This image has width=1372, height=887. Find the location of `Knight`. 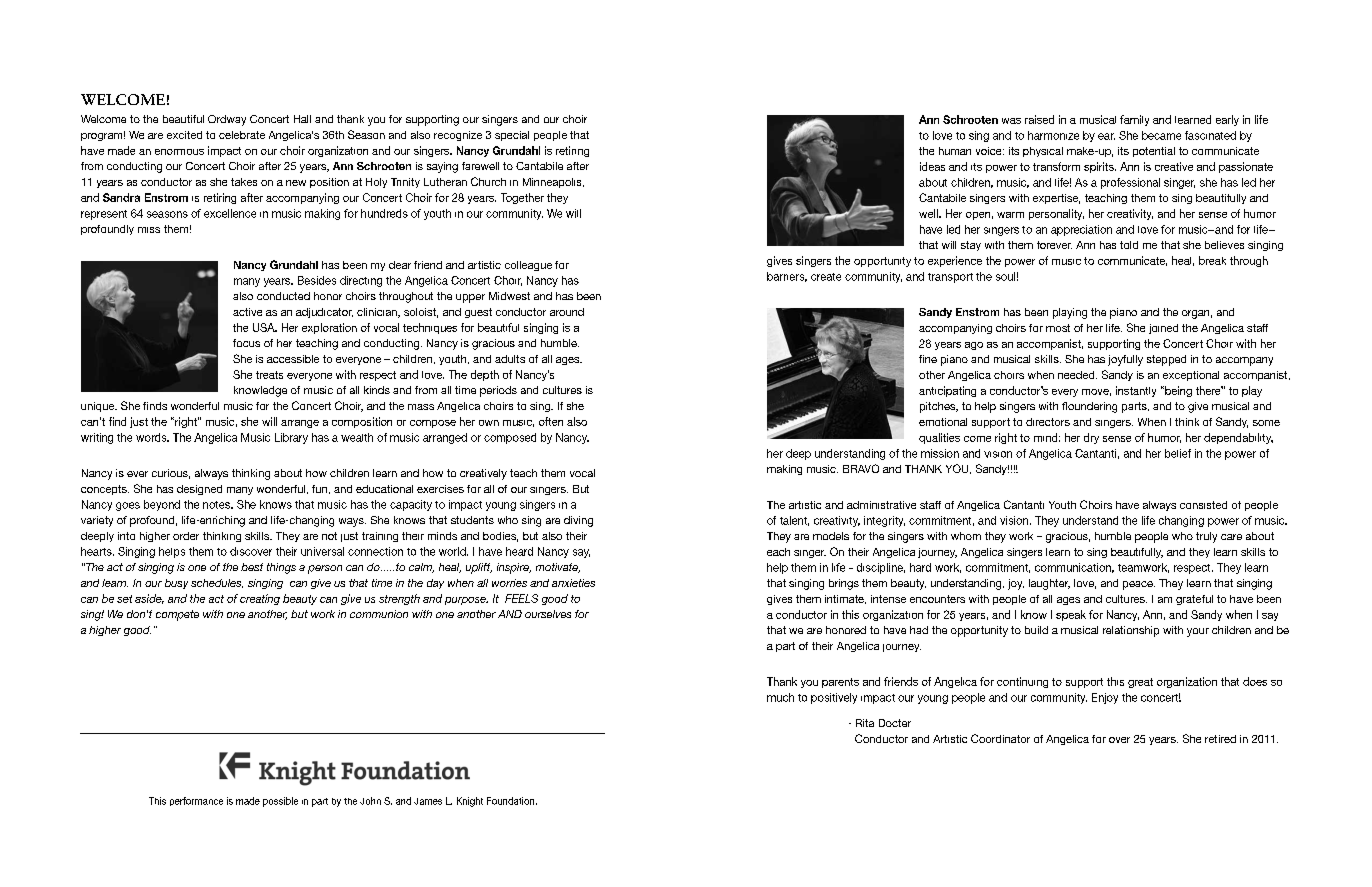

Knight is located at coordinates (470, 802).
